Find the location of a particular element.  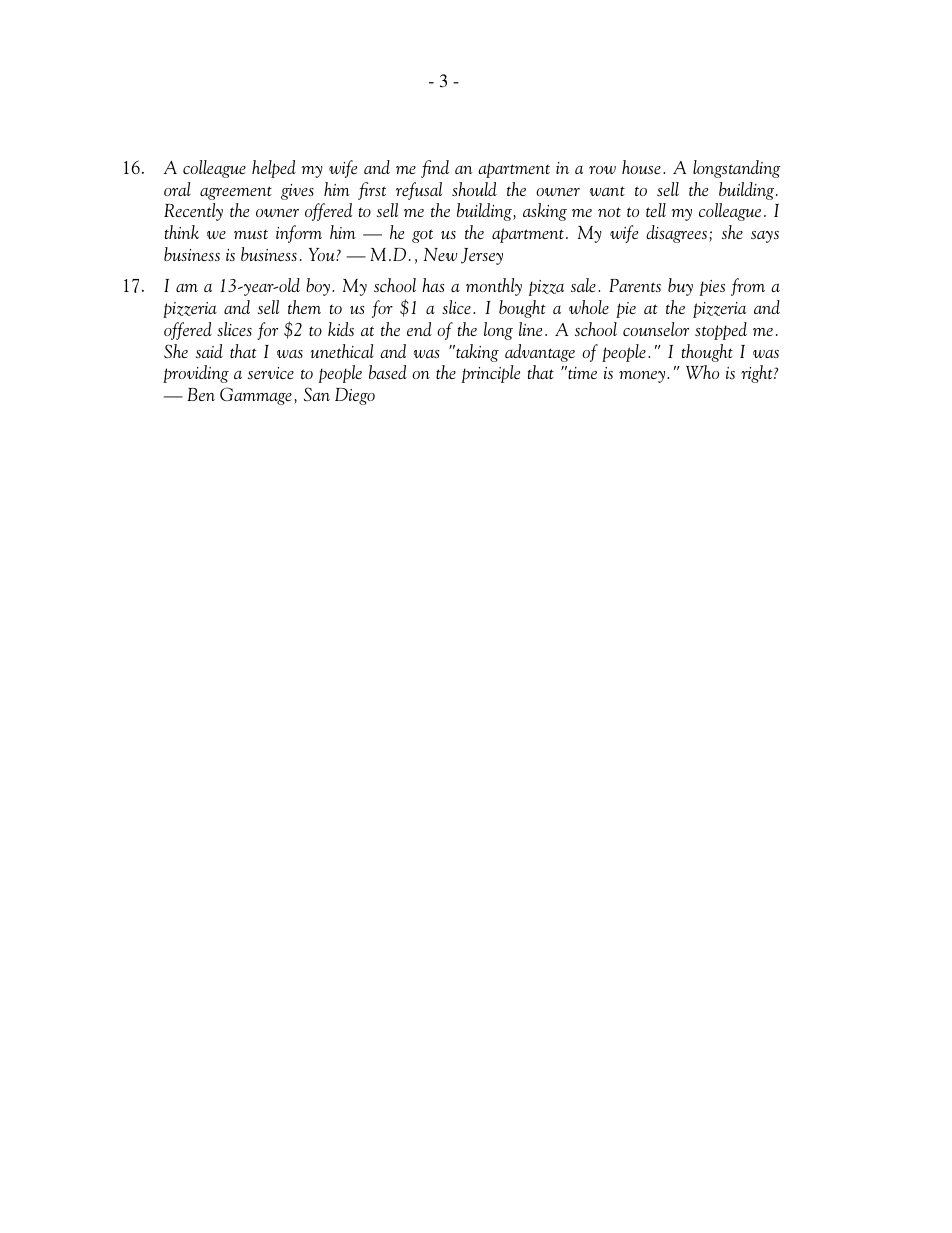

counselor is located at coordinates (656, 329).
